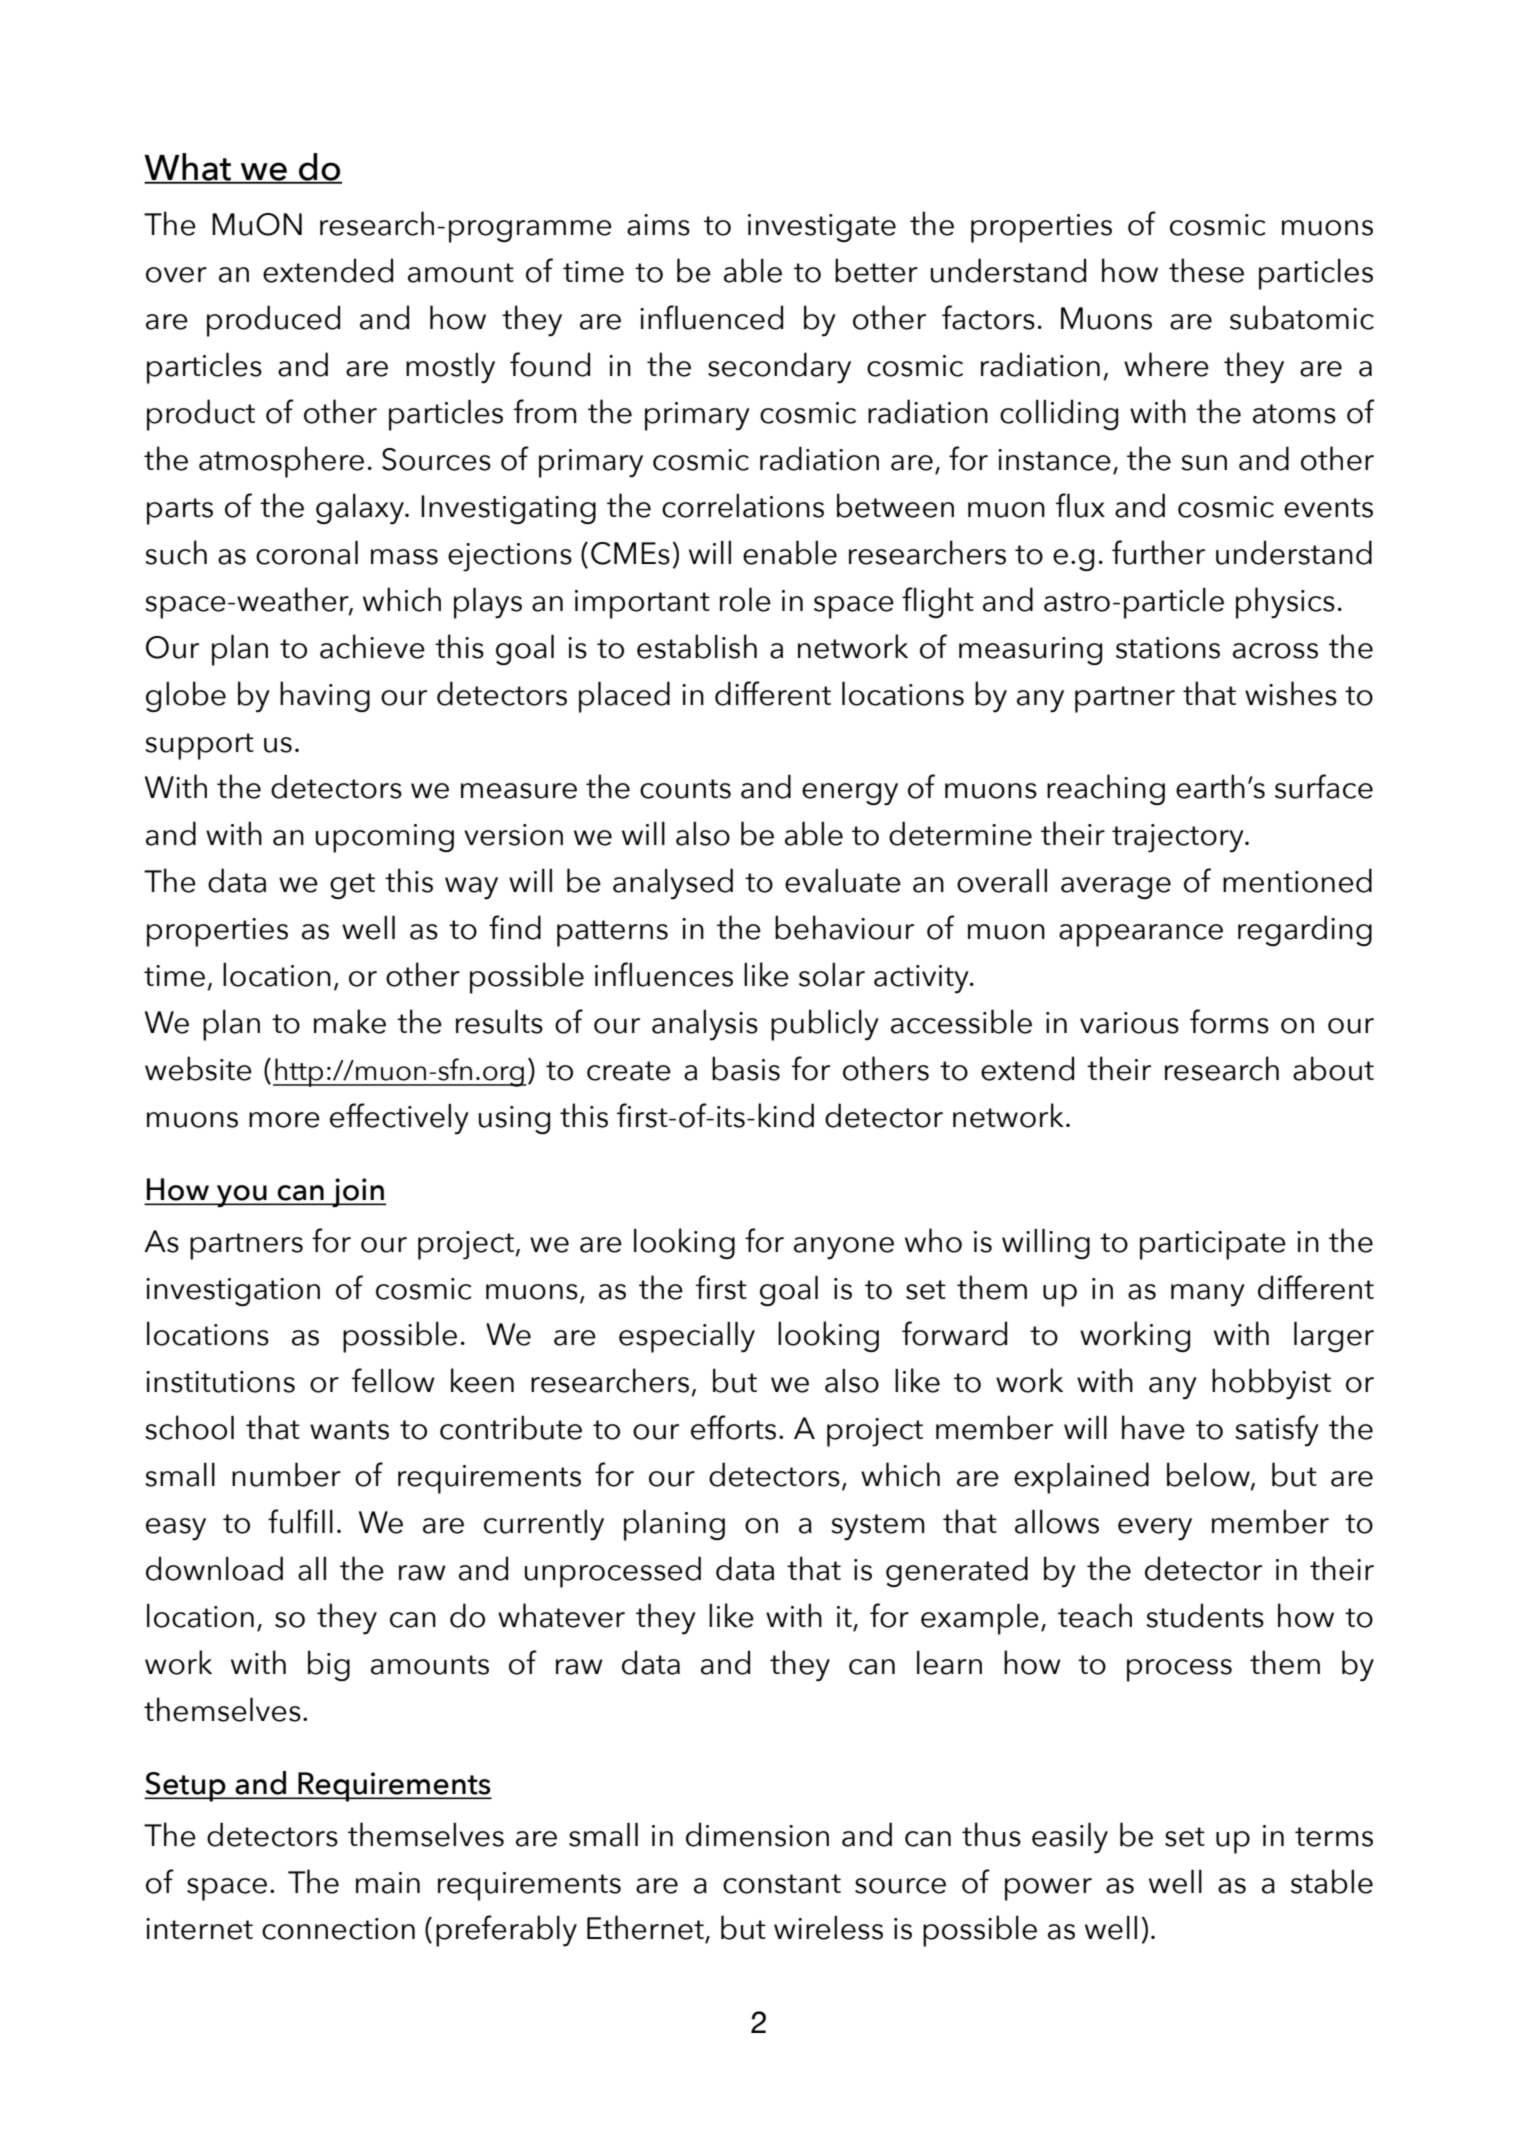 The height and width of the screenshot is (2148, 1519). What do you see at coordinates (697, 646) in the screenshot?
I see `establish` at bounding box center [697, 646].
